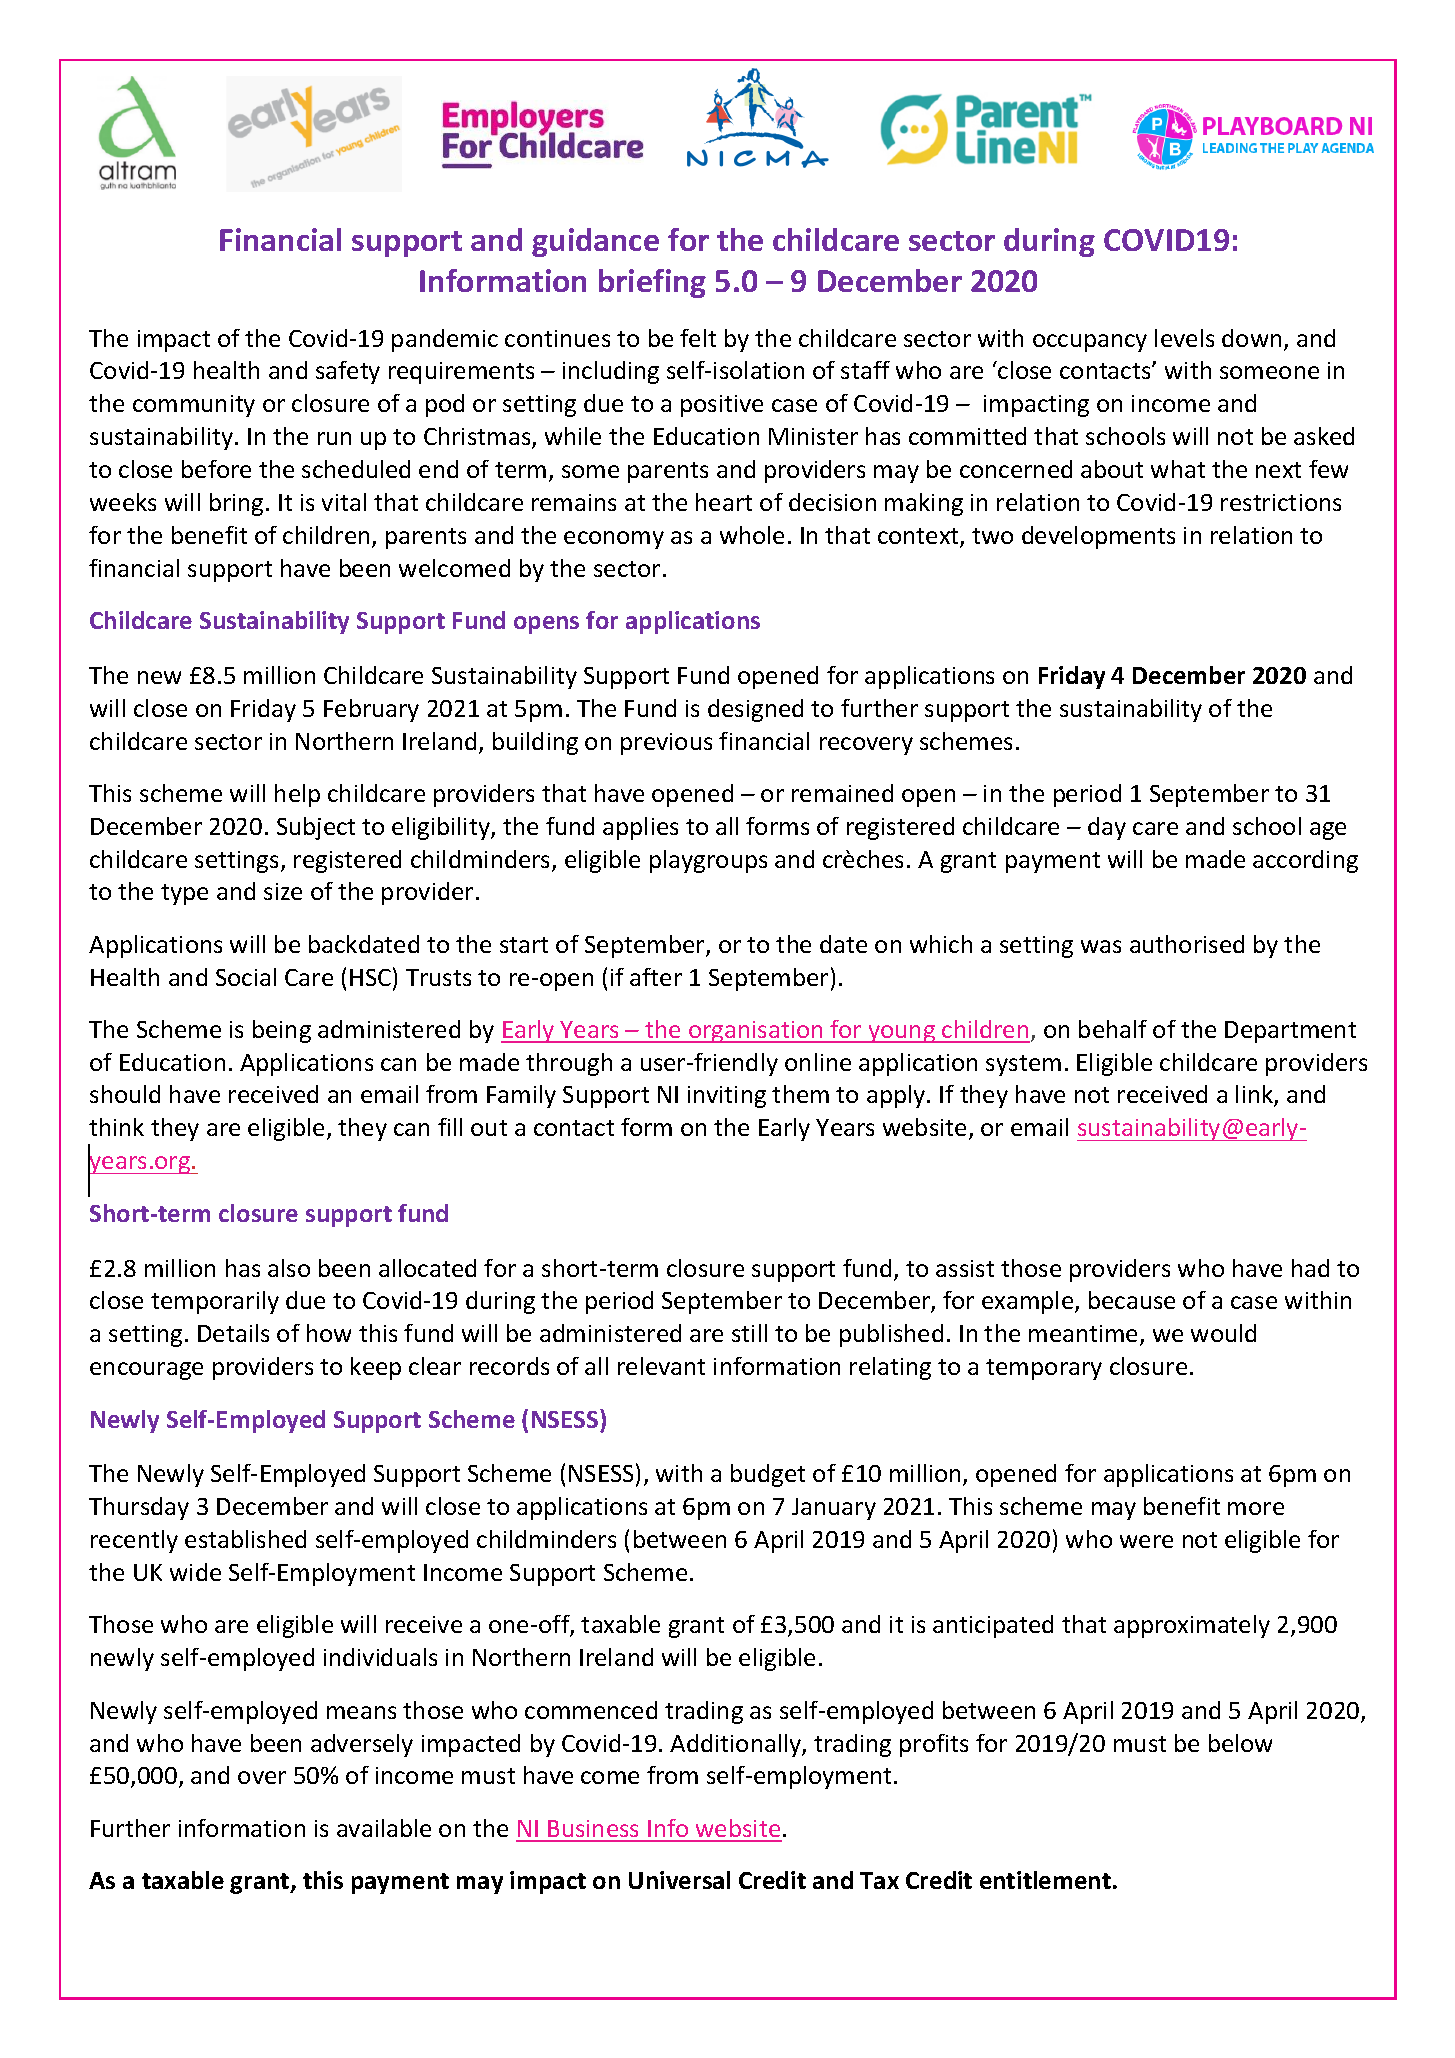  Describe the element at coordinates (1305, 861) in the screenshot. I see `according` at that location.
